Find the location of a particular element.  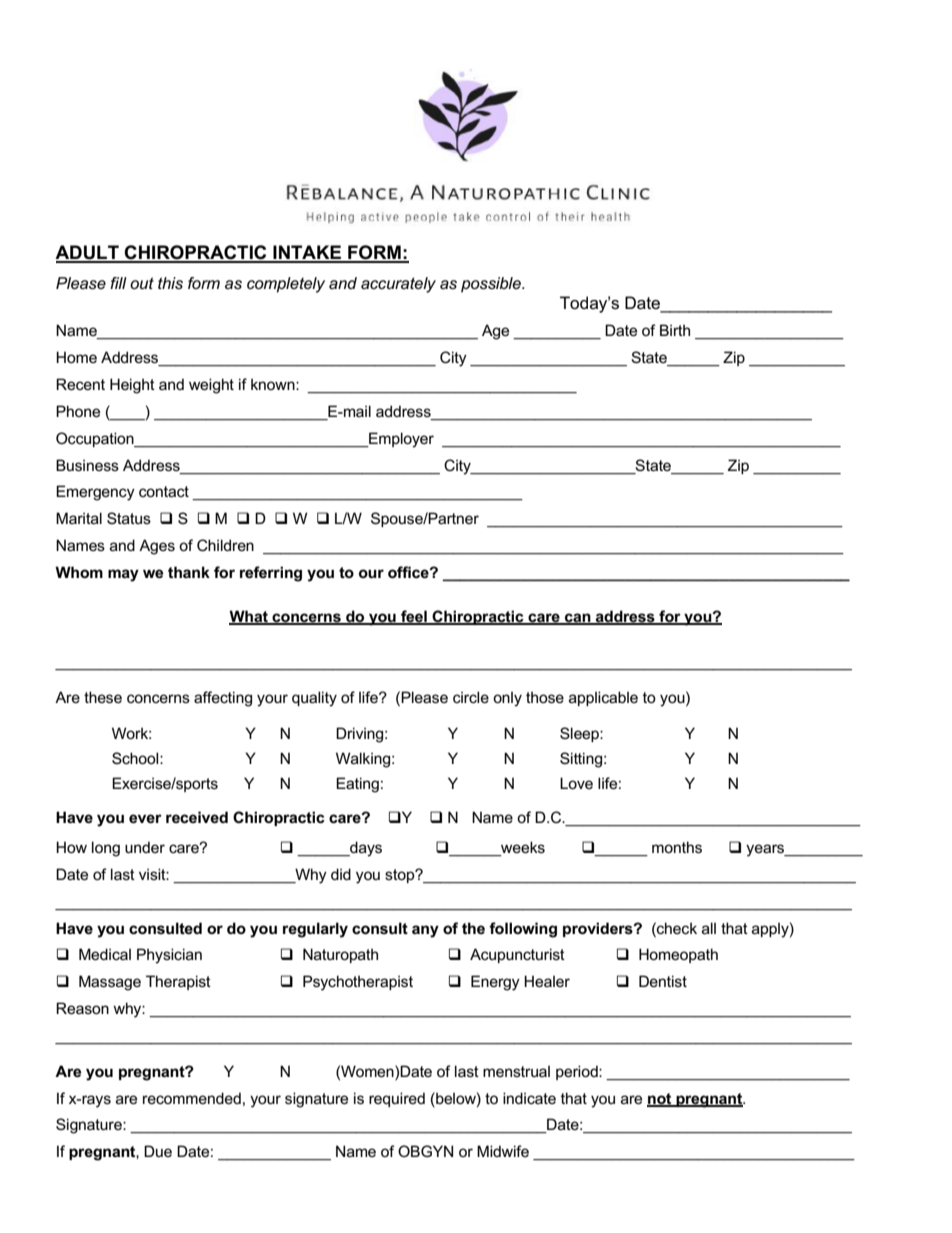

out is located at coordinates (142, 283).
